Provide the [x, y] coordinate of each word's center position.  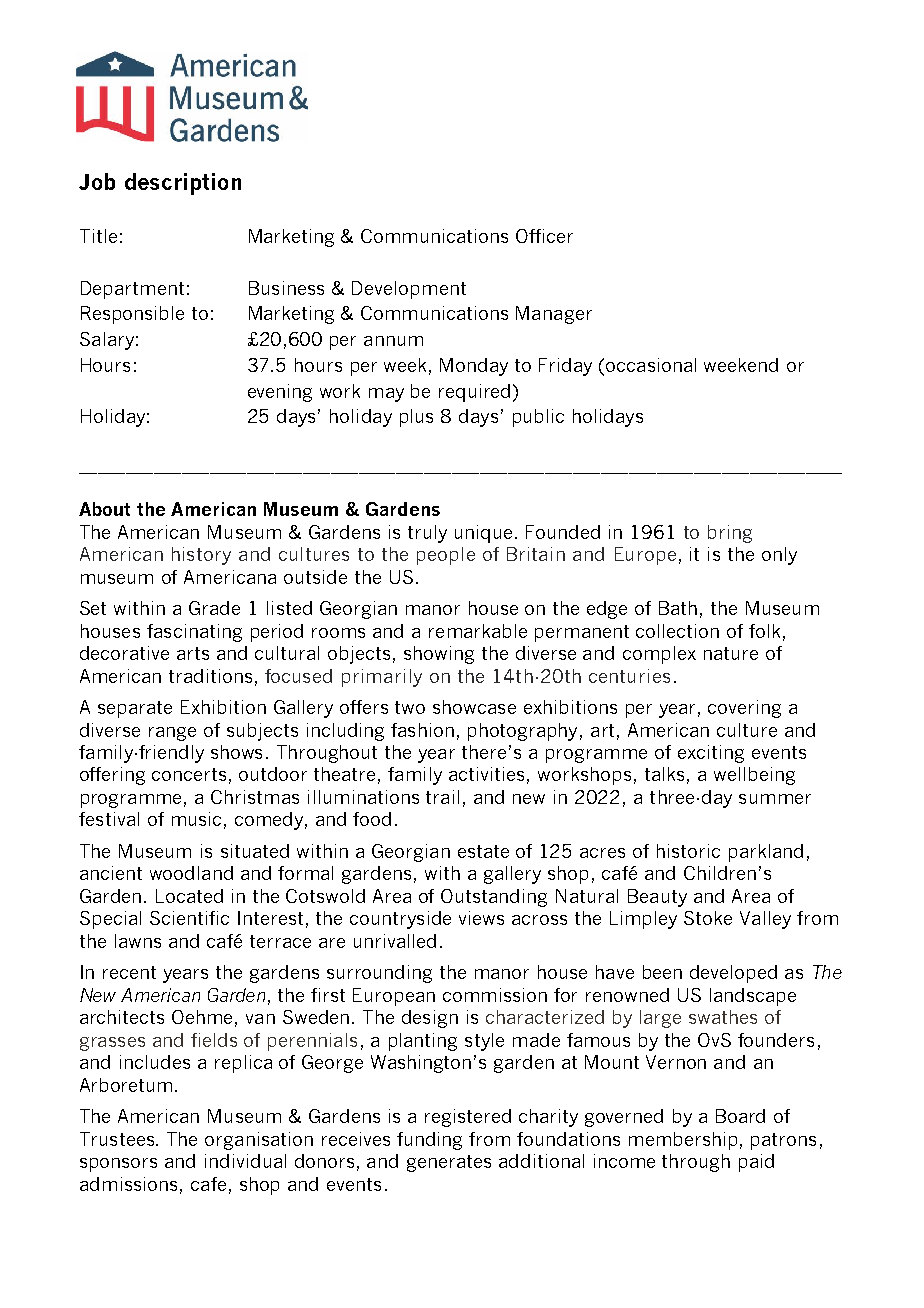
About [104, 509]
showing [439, 655]
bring [730, 534]
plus [416, 418]
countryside [400, 920]
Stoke [708, 918]
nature [731, 653]
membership [683, 1141]
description [183, 184]
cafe [208, 1184]
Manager [554, 315]
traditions [210, 676]
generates [449, 1163]
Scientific [189, 918]
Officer [544, 236]
